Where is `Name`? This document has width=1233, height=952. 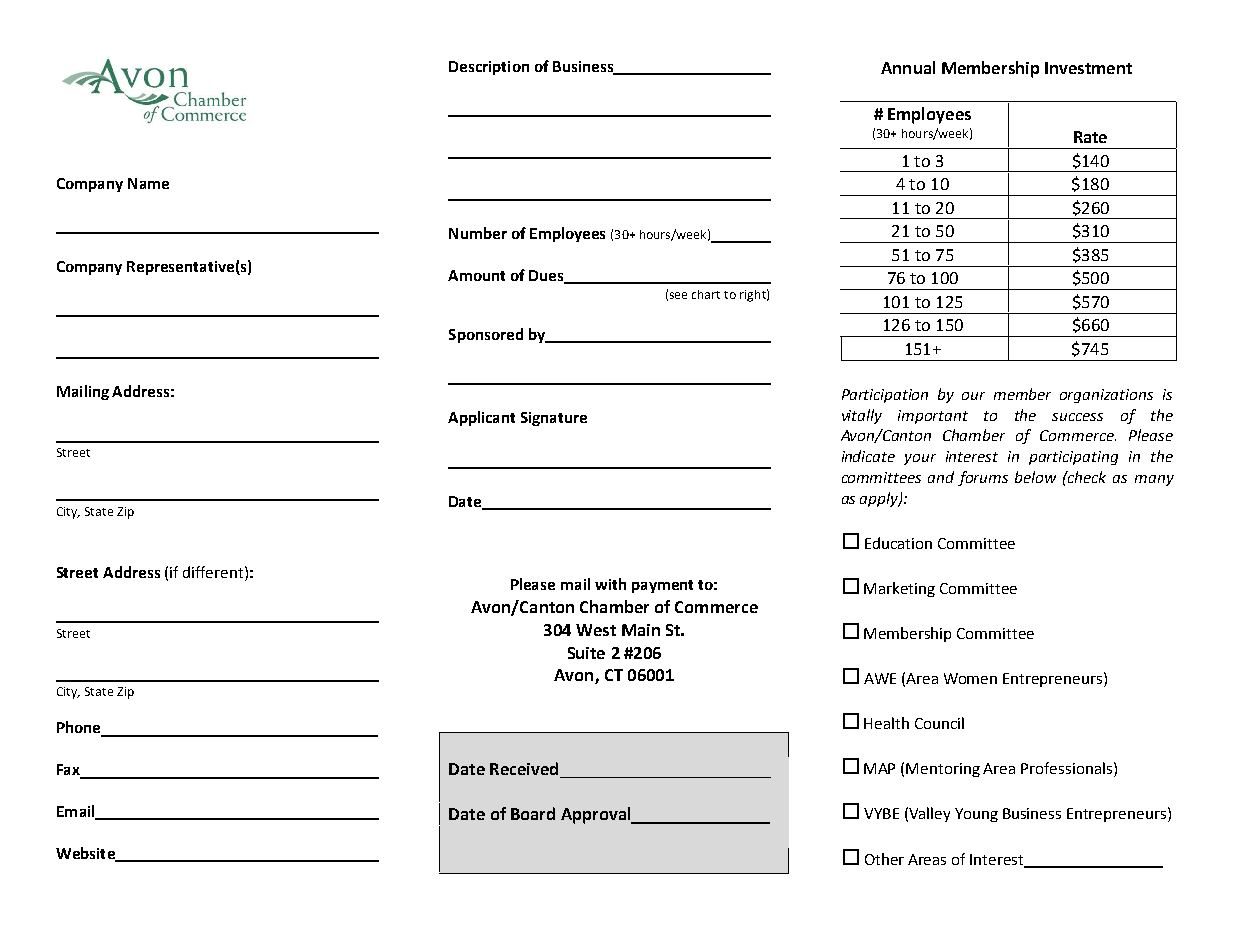
Name is located at coordinates (148, 183).
